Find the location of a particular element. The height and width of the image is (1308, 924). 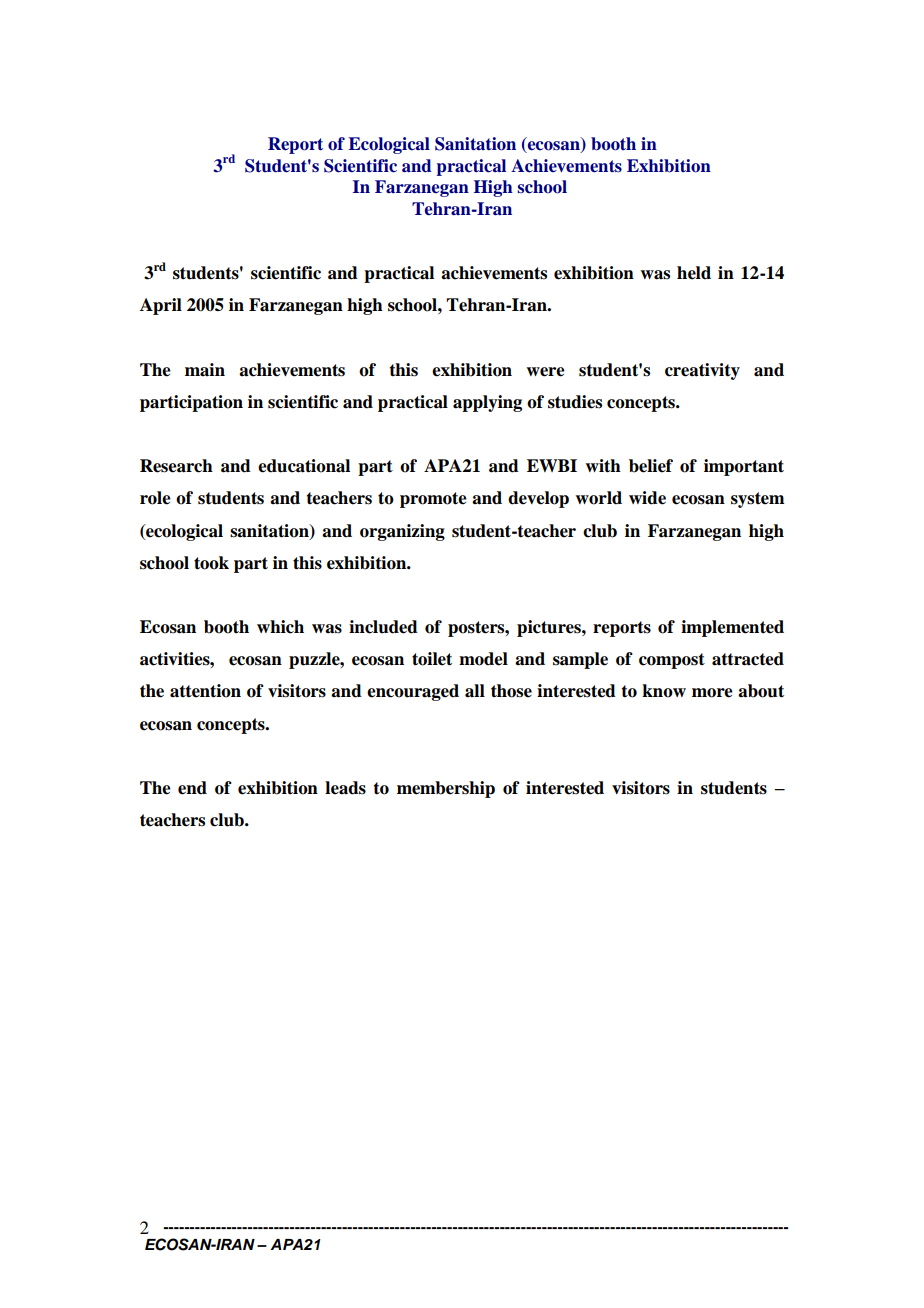

April is located at coordinates (161, 306).
